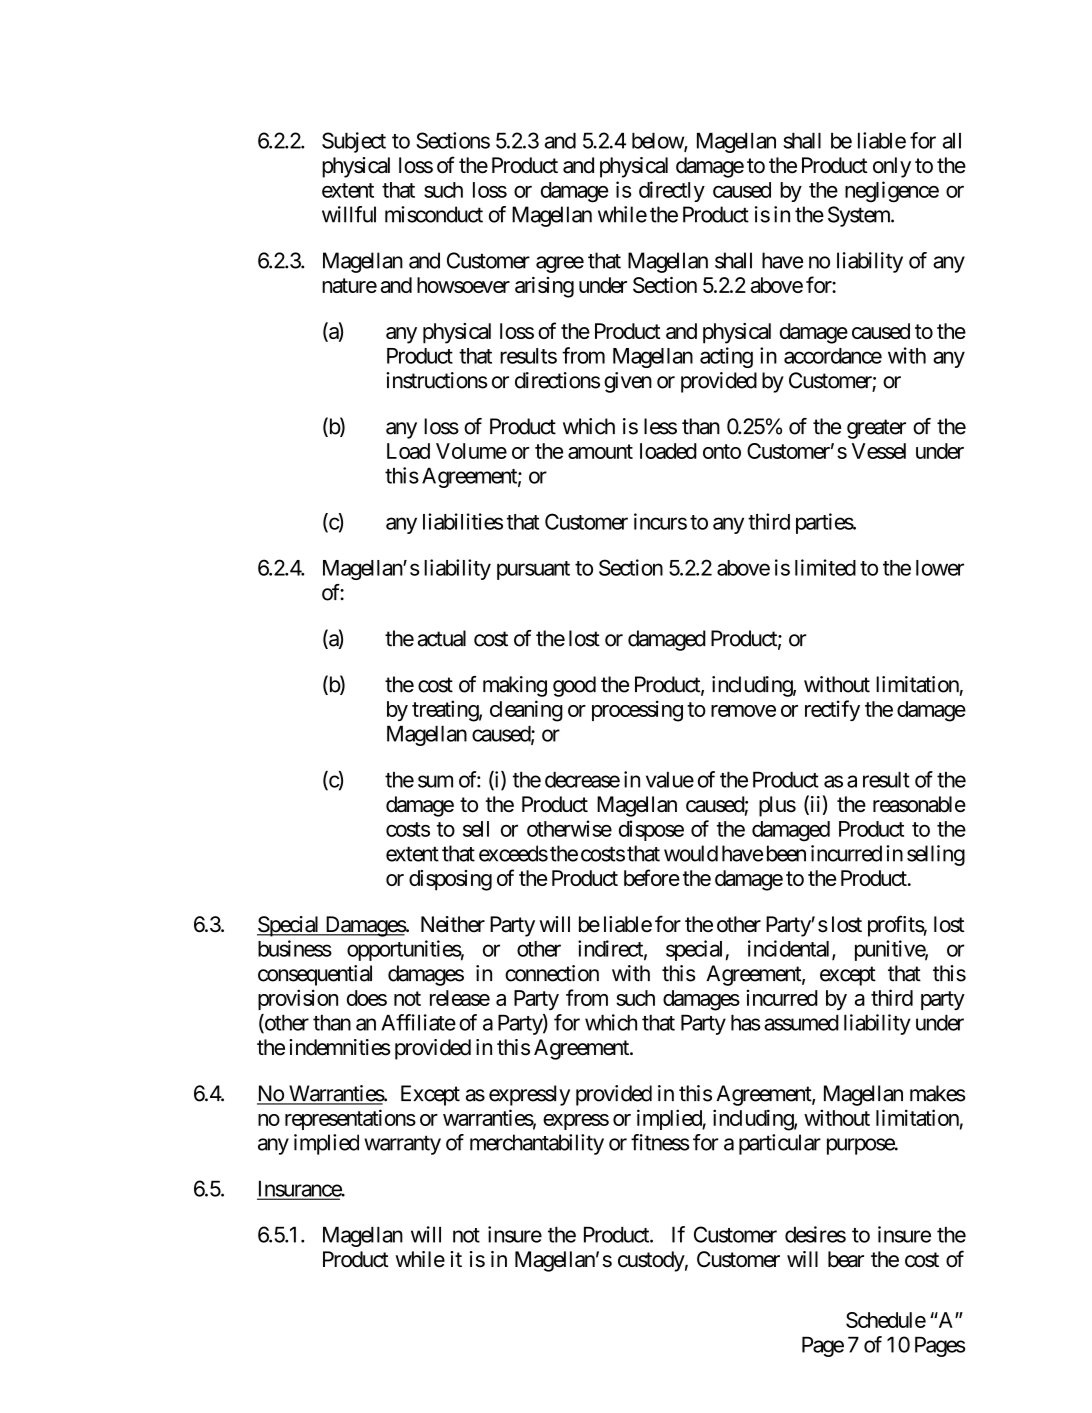  I want to click on amount, so click(600, 451).
